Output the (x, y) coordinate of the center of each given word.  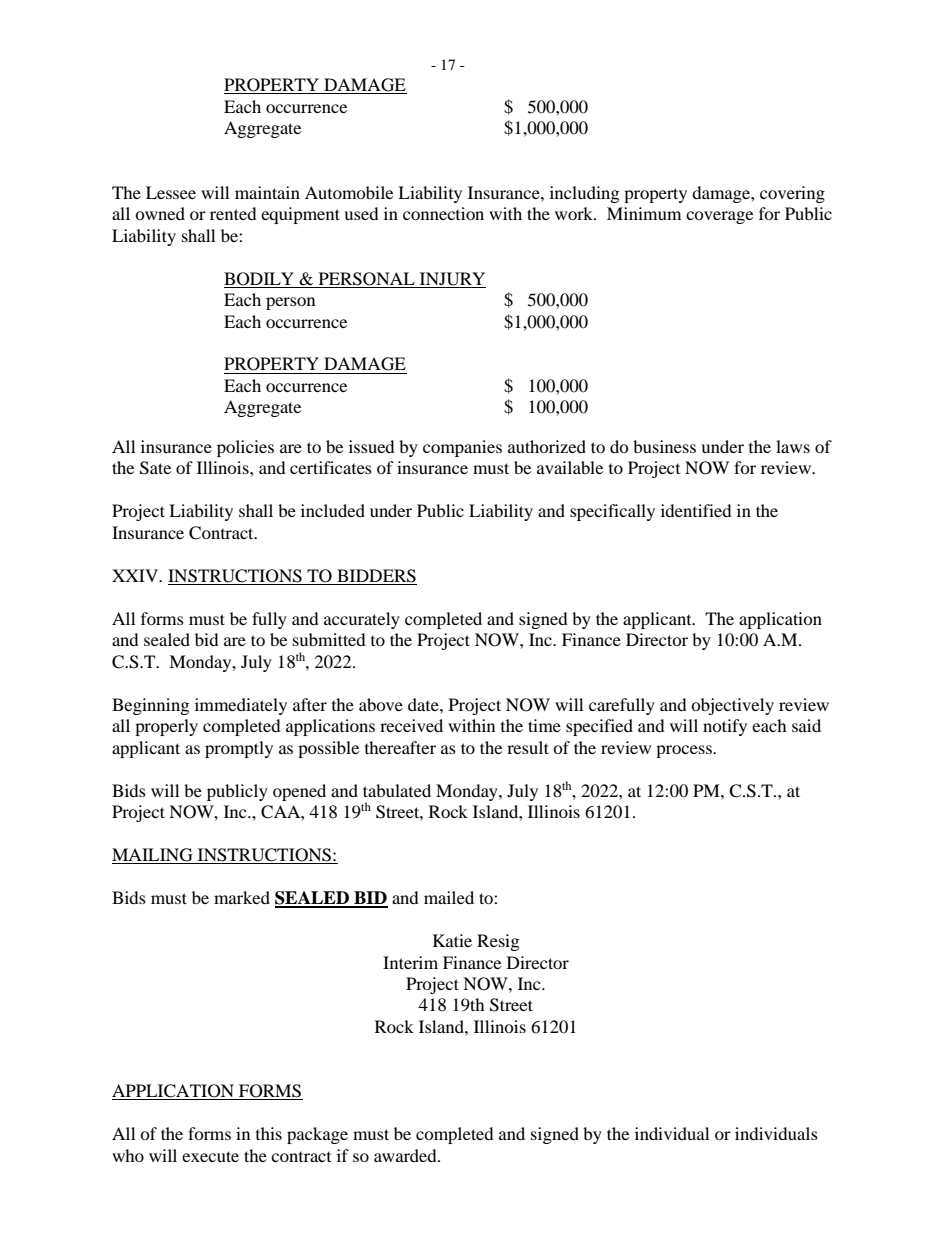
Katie (452, 940)
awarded (406, 1155)
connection (443, 213)
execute (210, 1156)
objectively (732, 706)
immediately (241, 706)
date (424, 704)
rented (233, 213)
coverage (719, 217)
